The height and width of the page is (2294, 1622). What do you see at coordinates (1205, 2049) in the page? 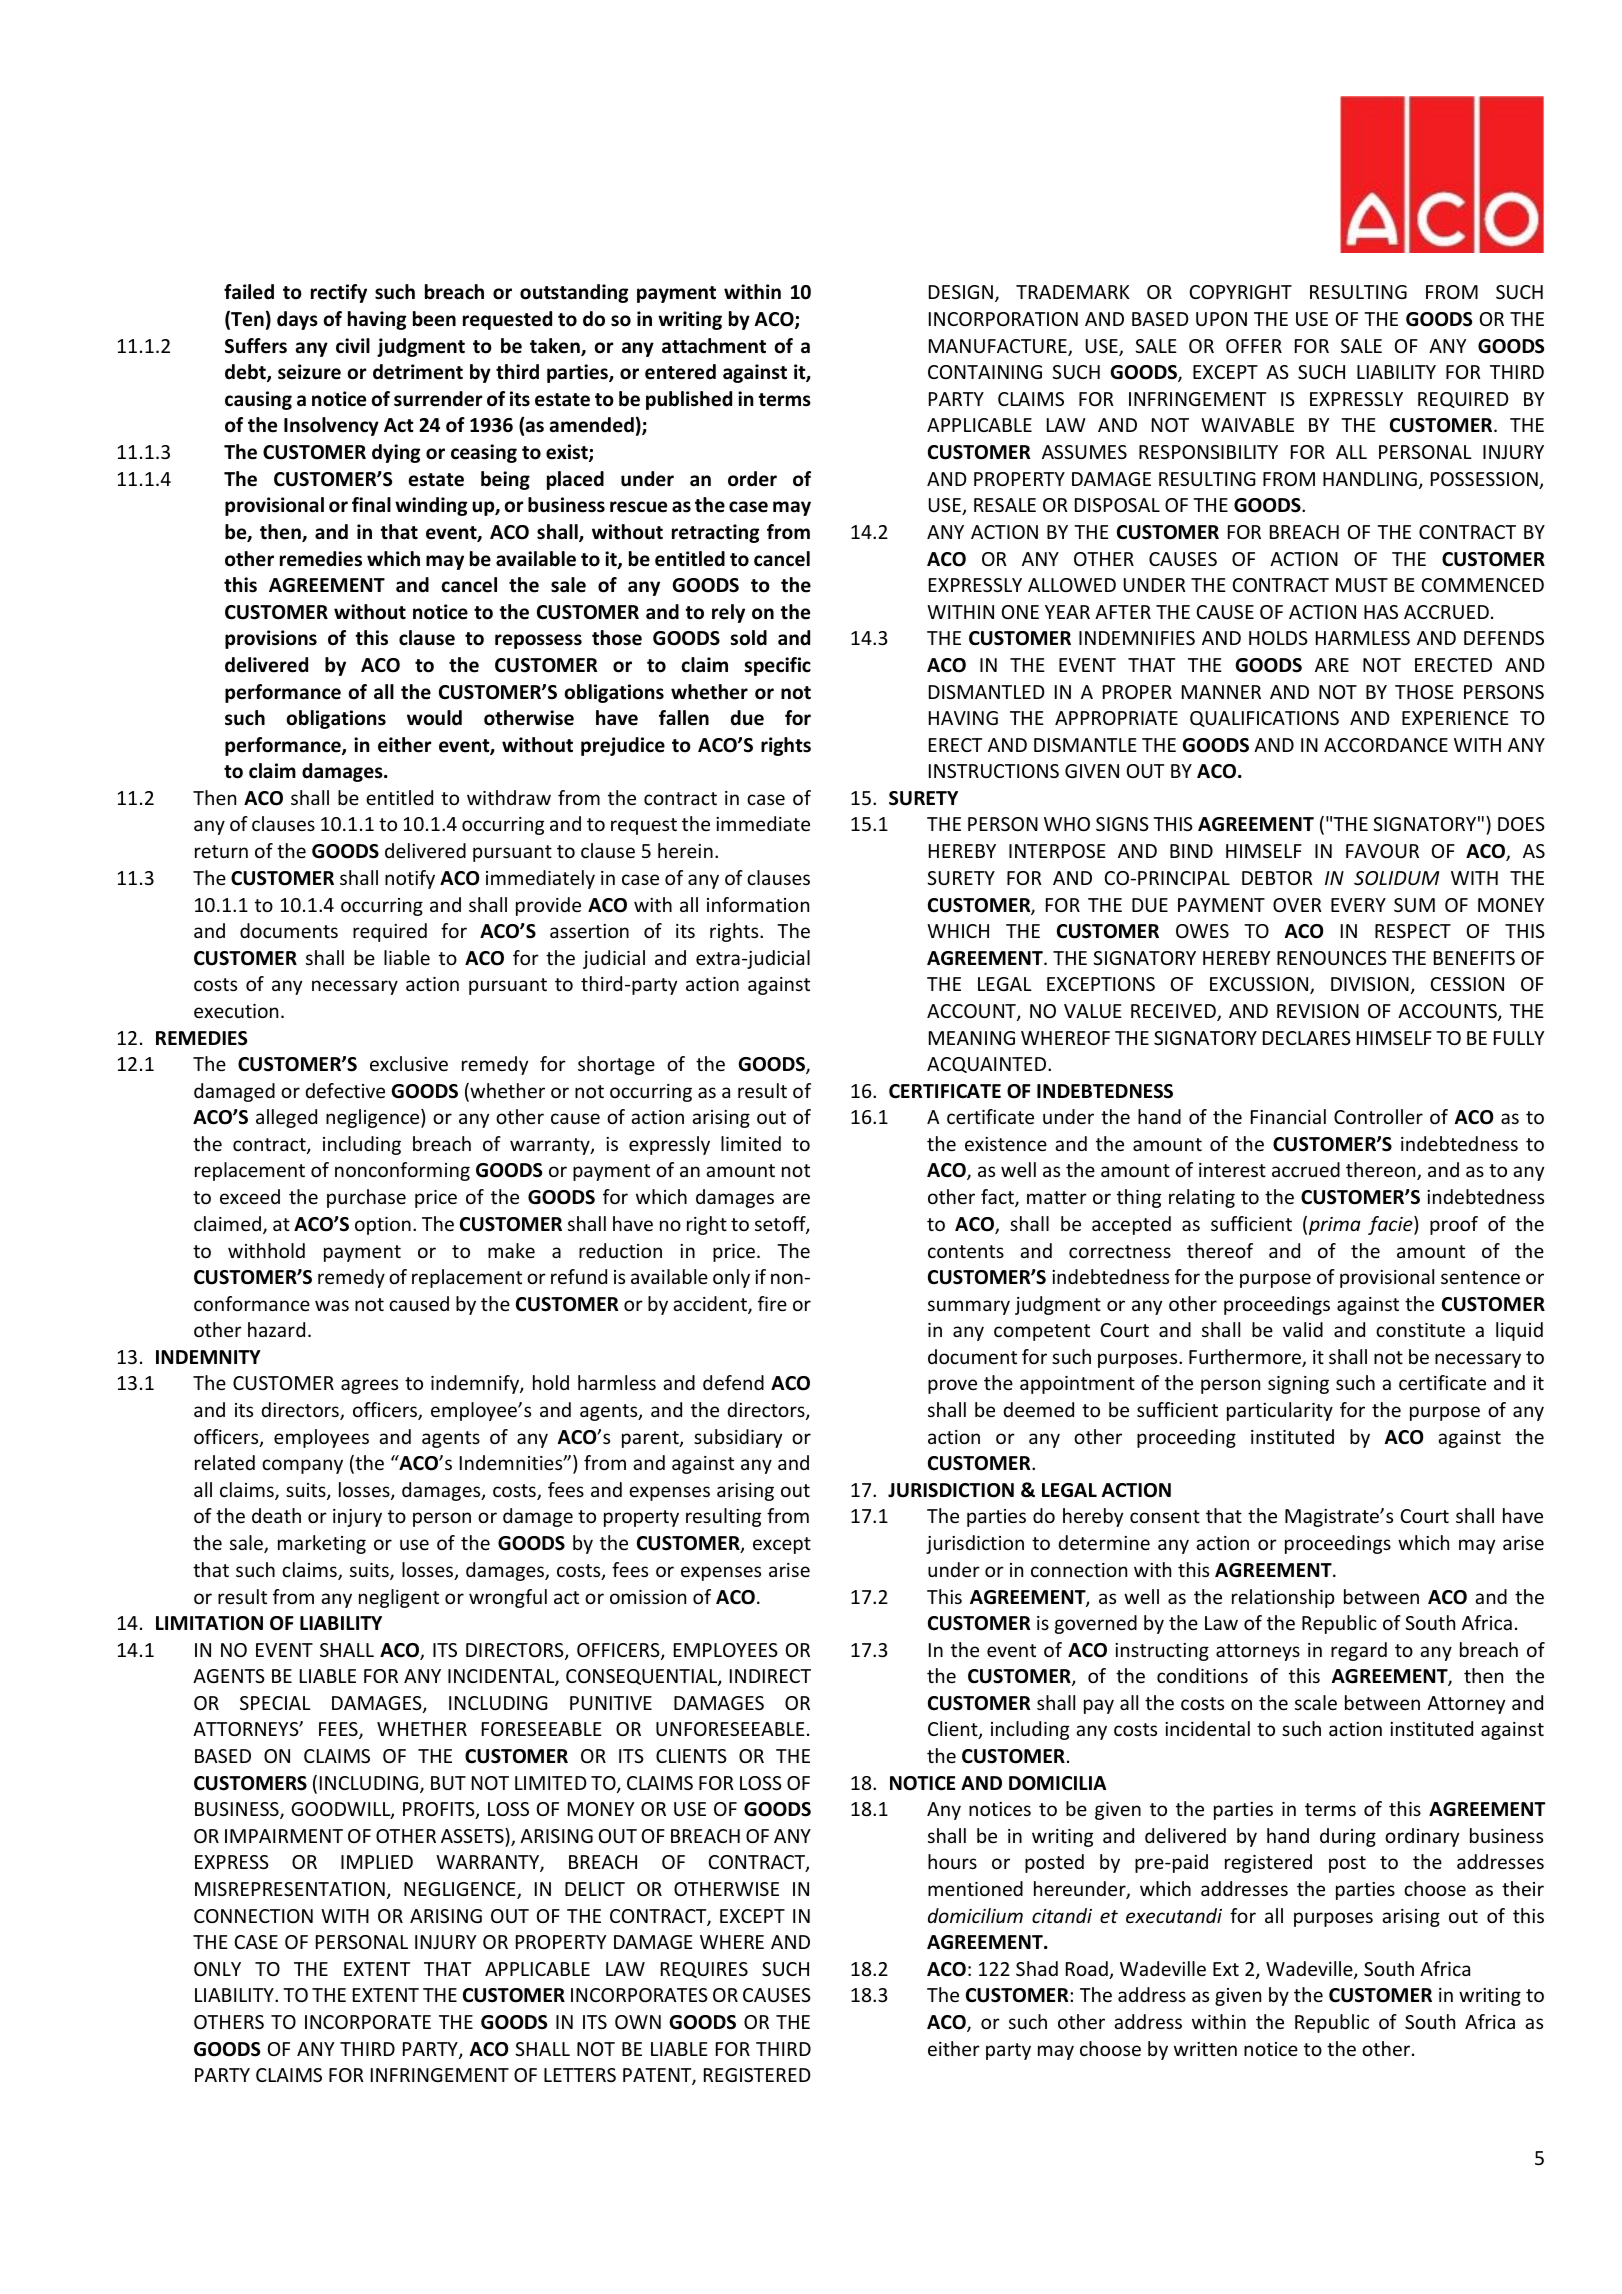
I see `written` at bounding box center [1205, 2049].
